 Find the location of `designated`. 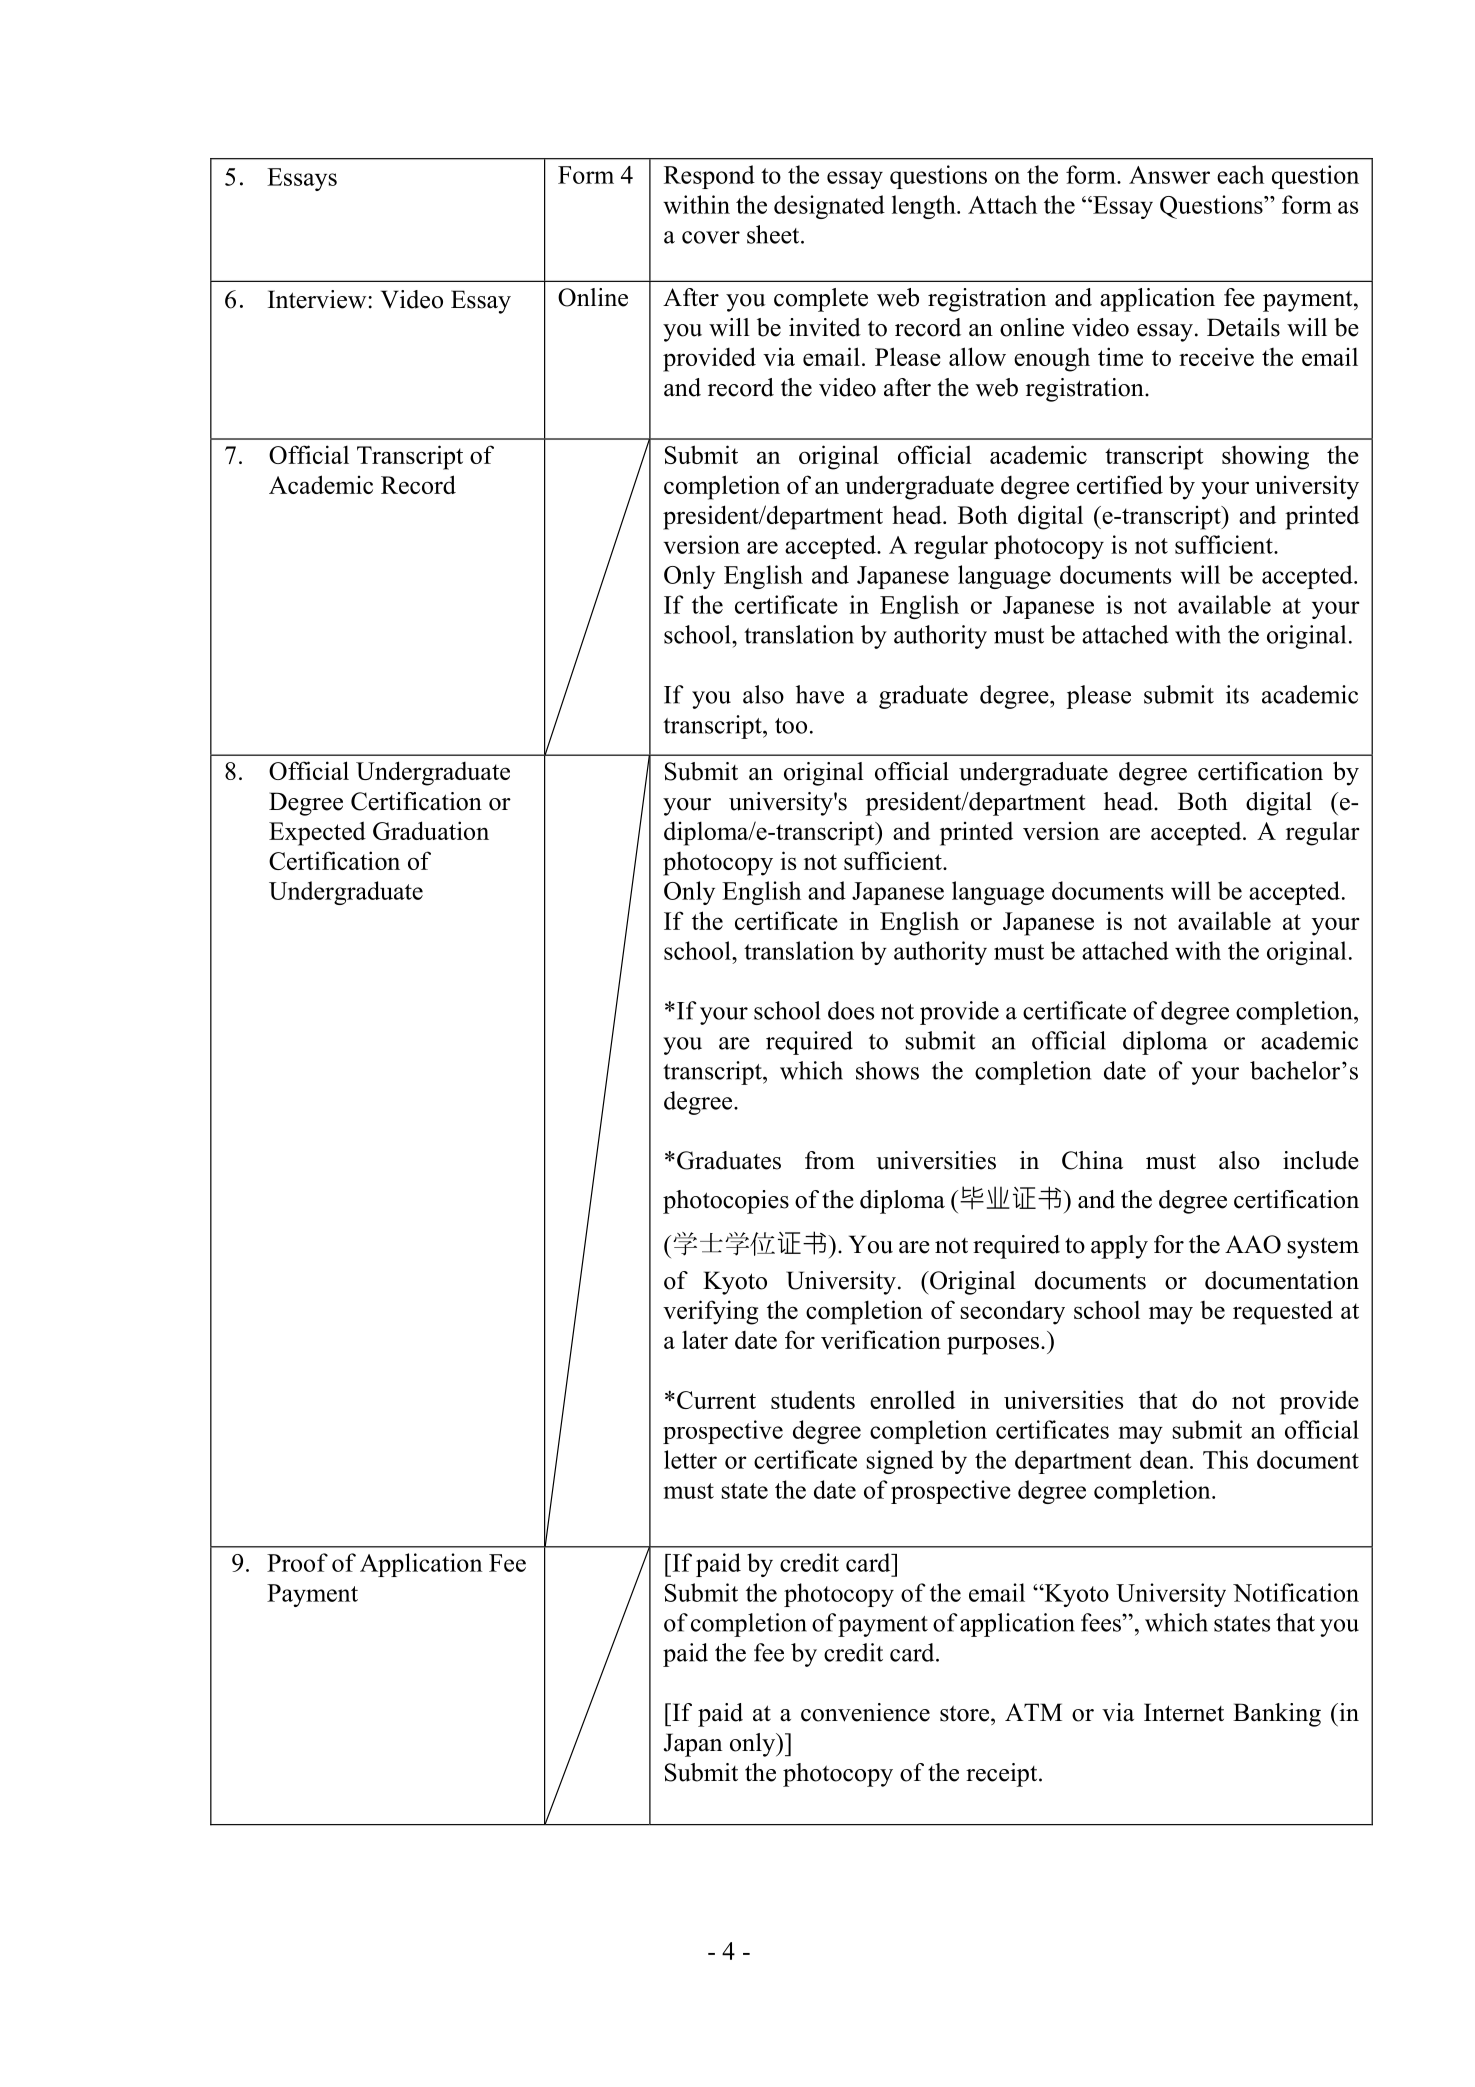

designated is located at coordinates (829, 207).
